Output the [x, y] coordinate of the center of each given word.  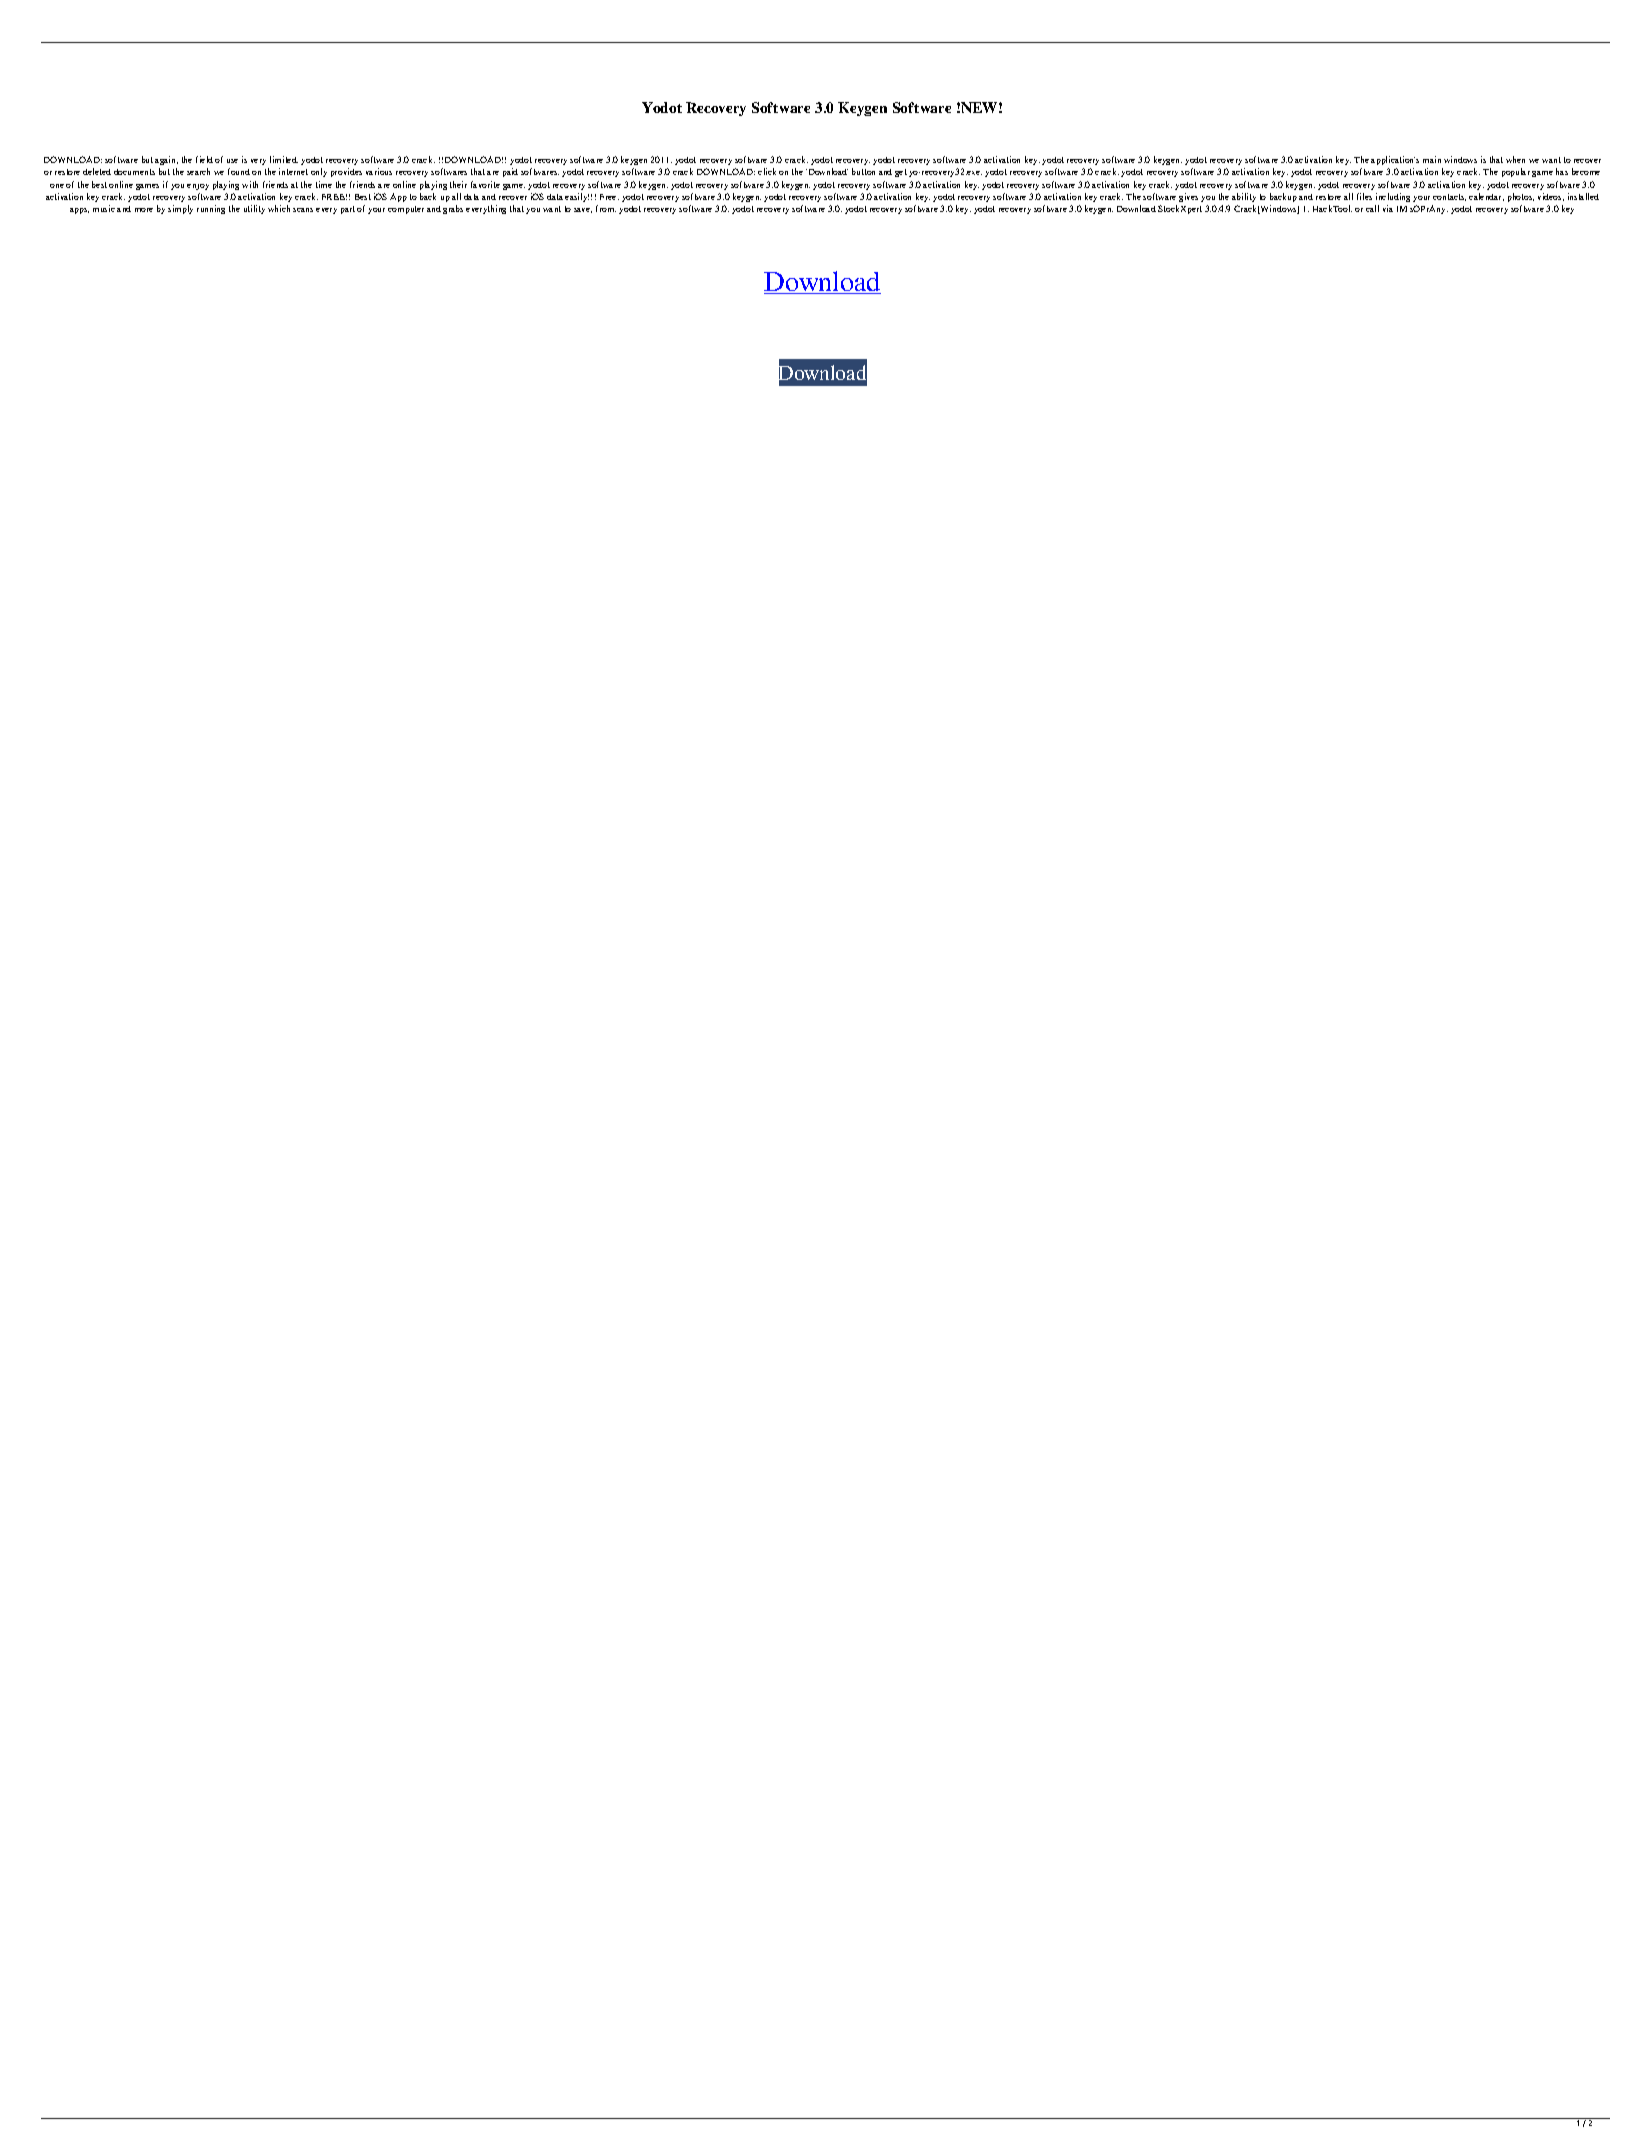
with [250, 184]
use [232, 161]
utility [254, 209]
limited [284, 159]
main [1432, 159]
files [1364, 196]
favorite [485, 184]
